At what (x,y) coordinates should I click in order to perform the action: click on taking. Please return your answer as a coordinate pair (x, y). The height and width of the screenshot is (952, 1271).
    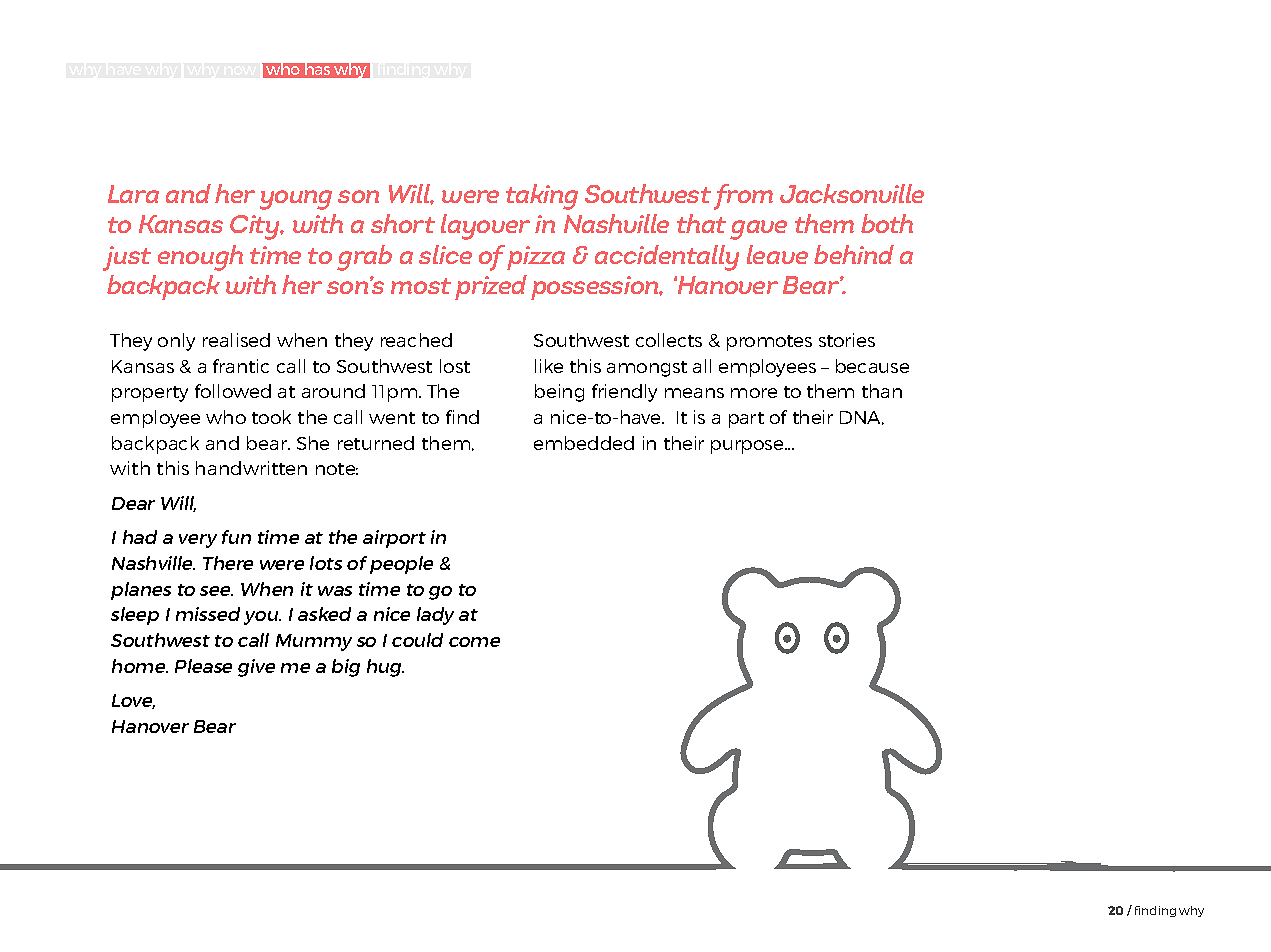
    Looking at the image, I should click on (542, 197).
